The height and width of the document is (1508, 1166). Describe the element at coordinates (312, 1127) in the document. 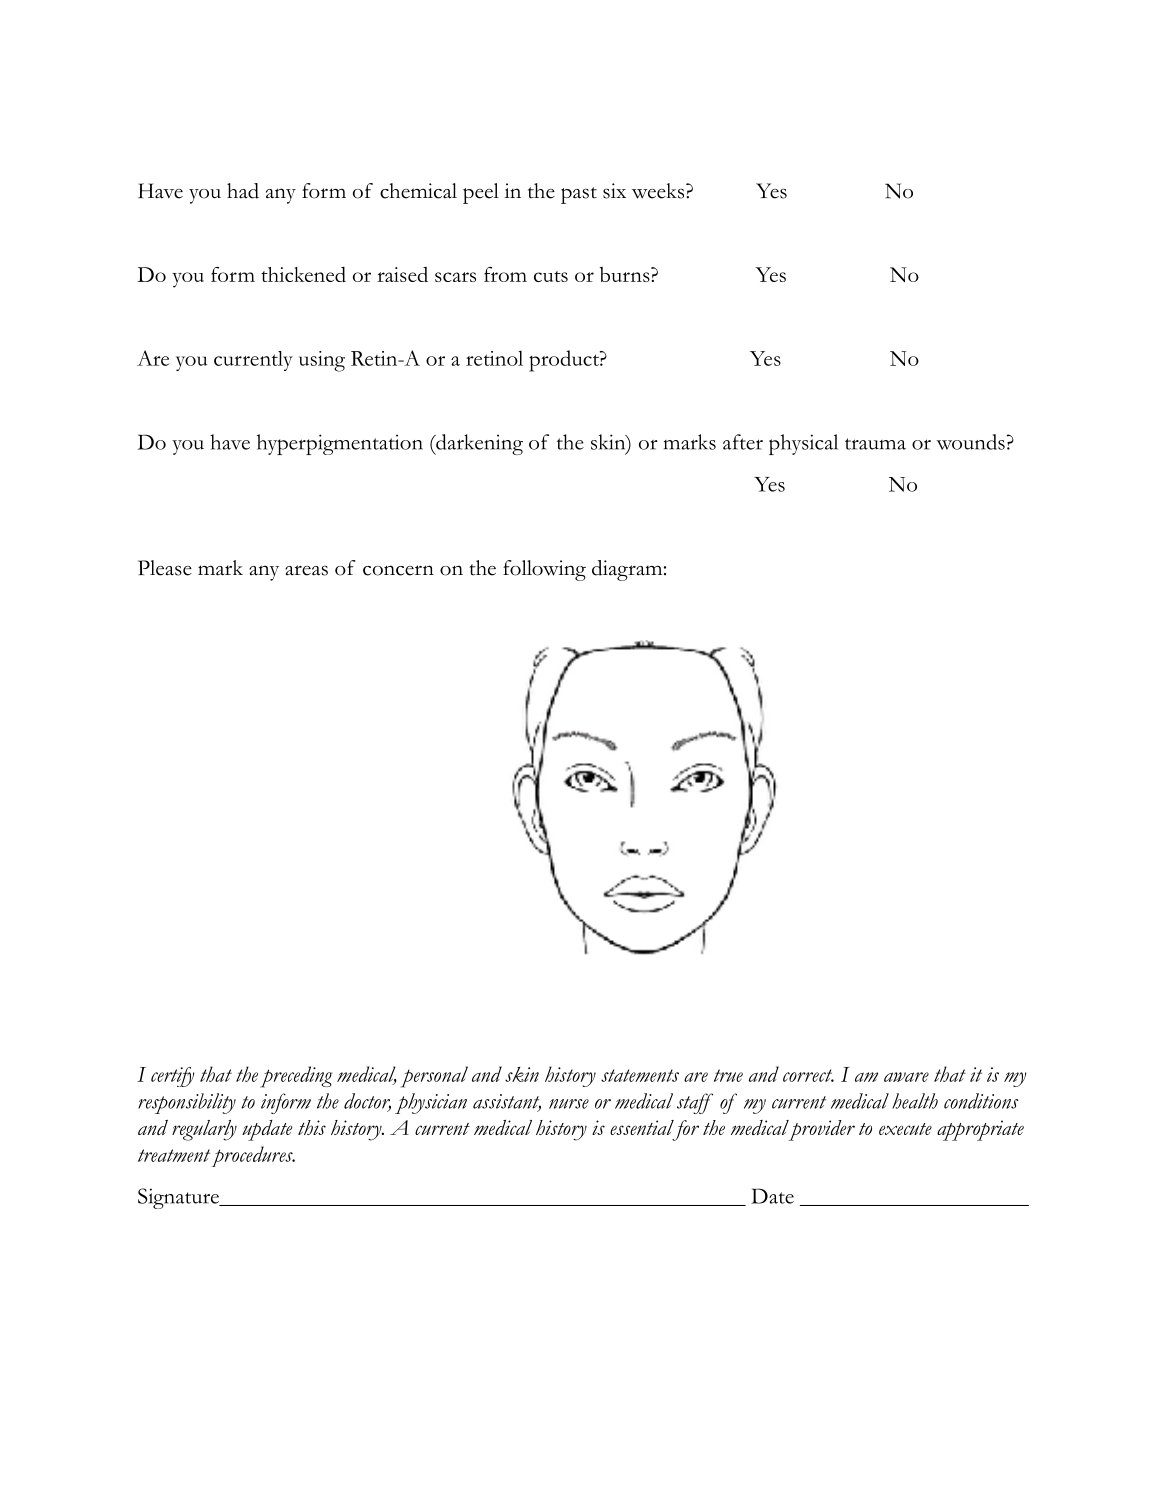

I see `this` at that location.
